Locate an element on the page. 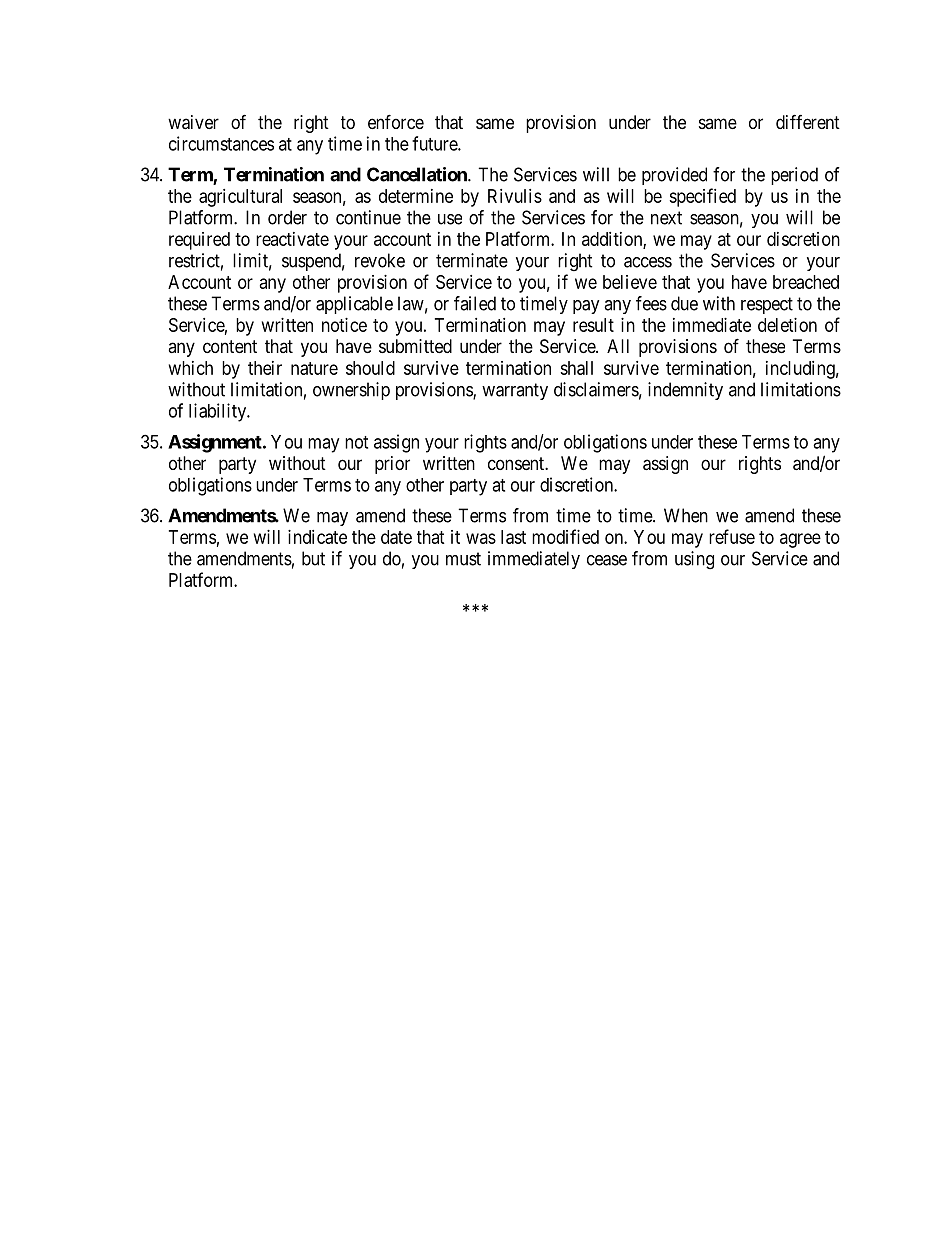  but is located at coordinates (313, 558).
